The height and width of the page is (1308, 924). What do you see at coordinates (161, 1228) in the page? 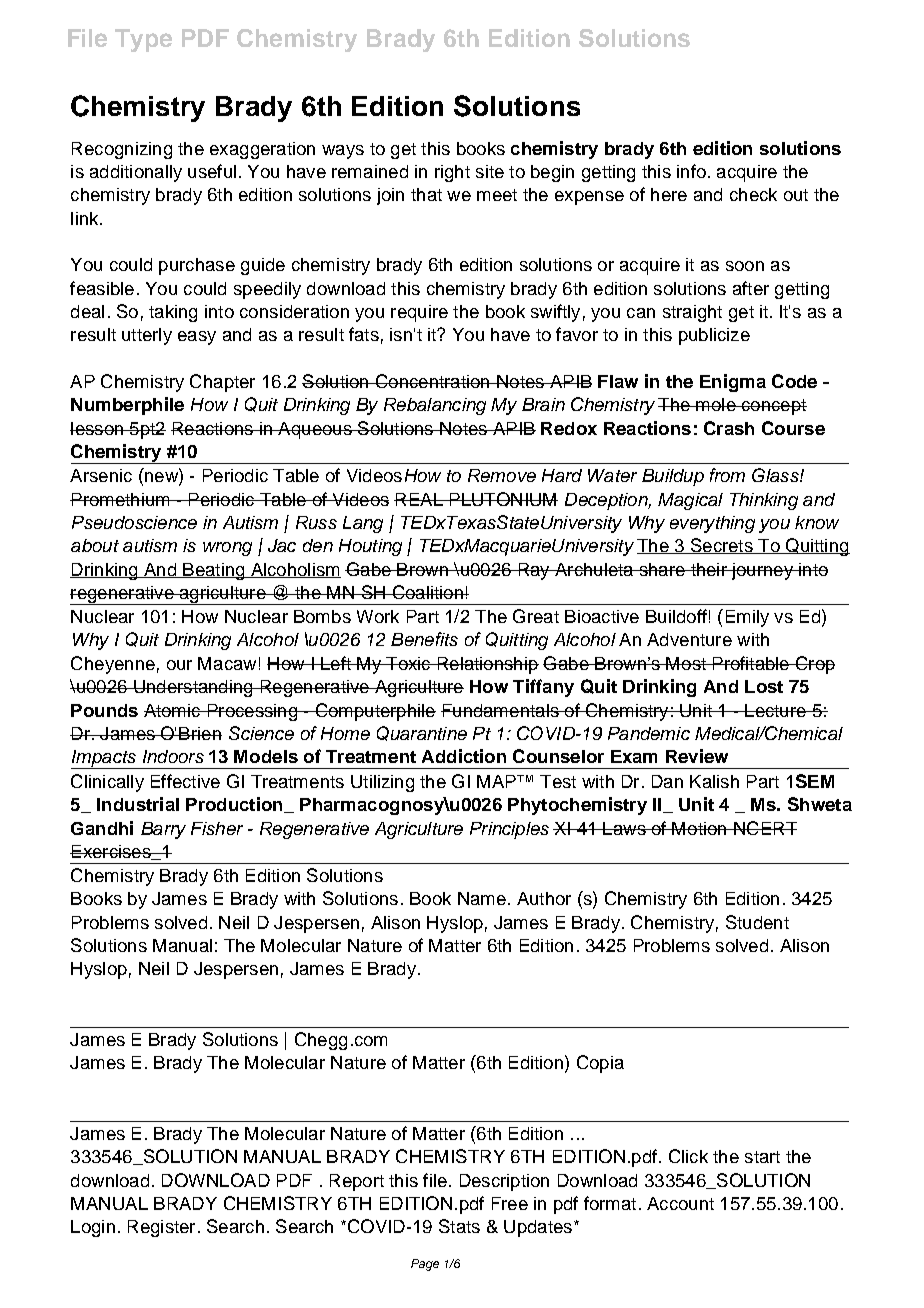
I see `Register` at bounding box center [161, 1228].
